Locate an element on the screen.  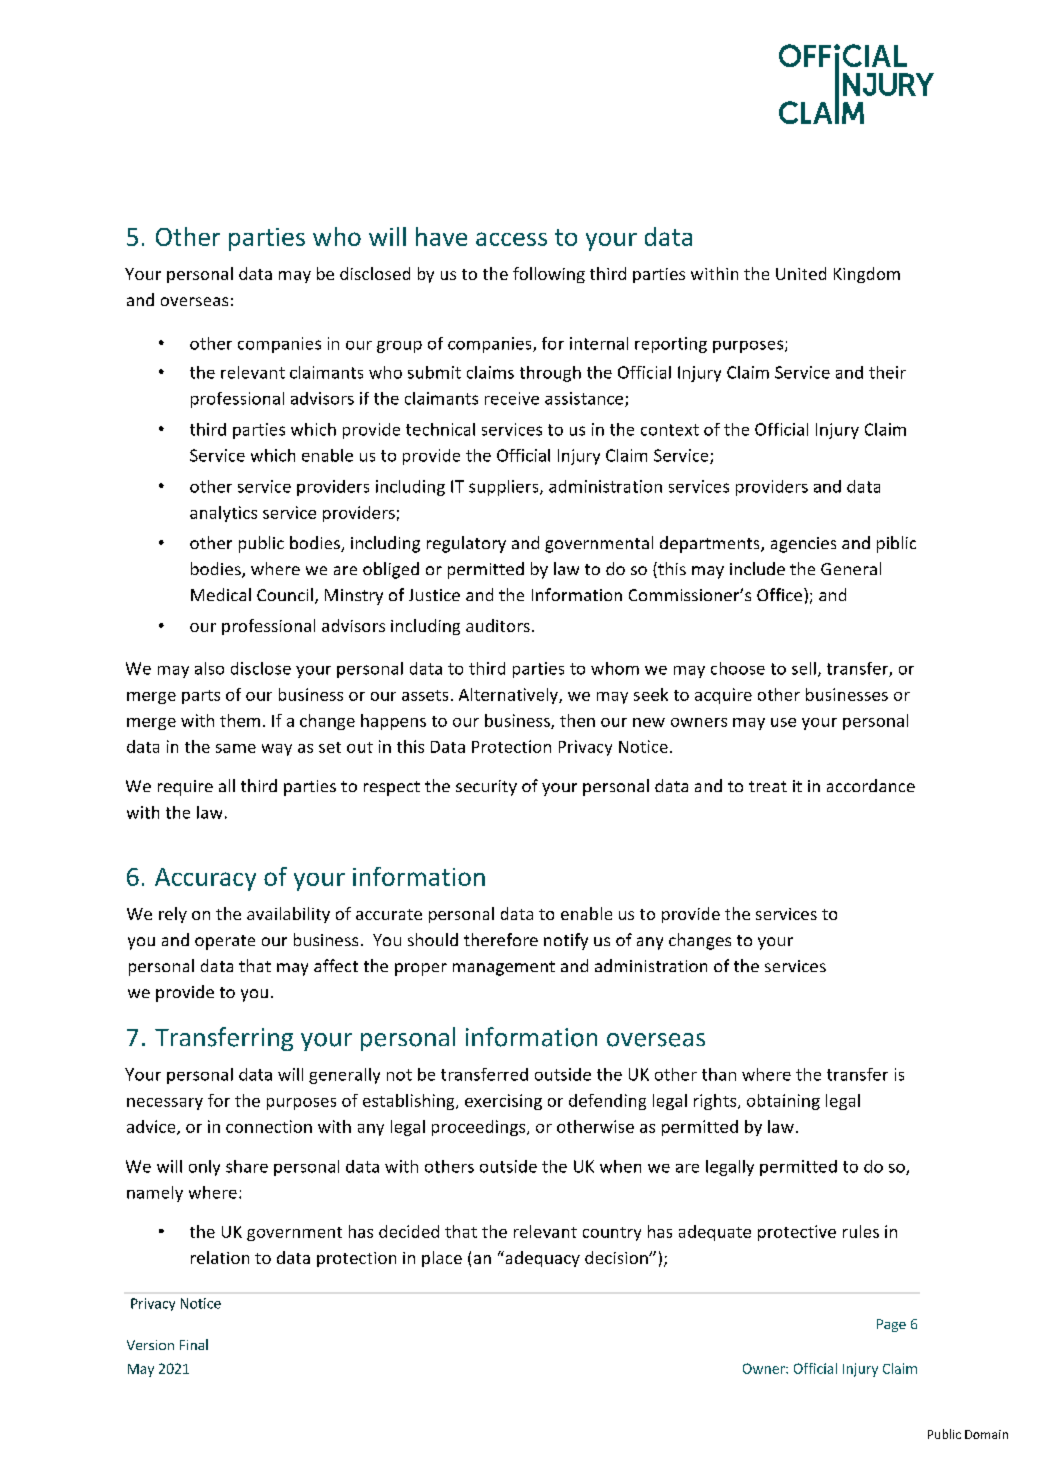
following is located at coordinates (549, 275).
